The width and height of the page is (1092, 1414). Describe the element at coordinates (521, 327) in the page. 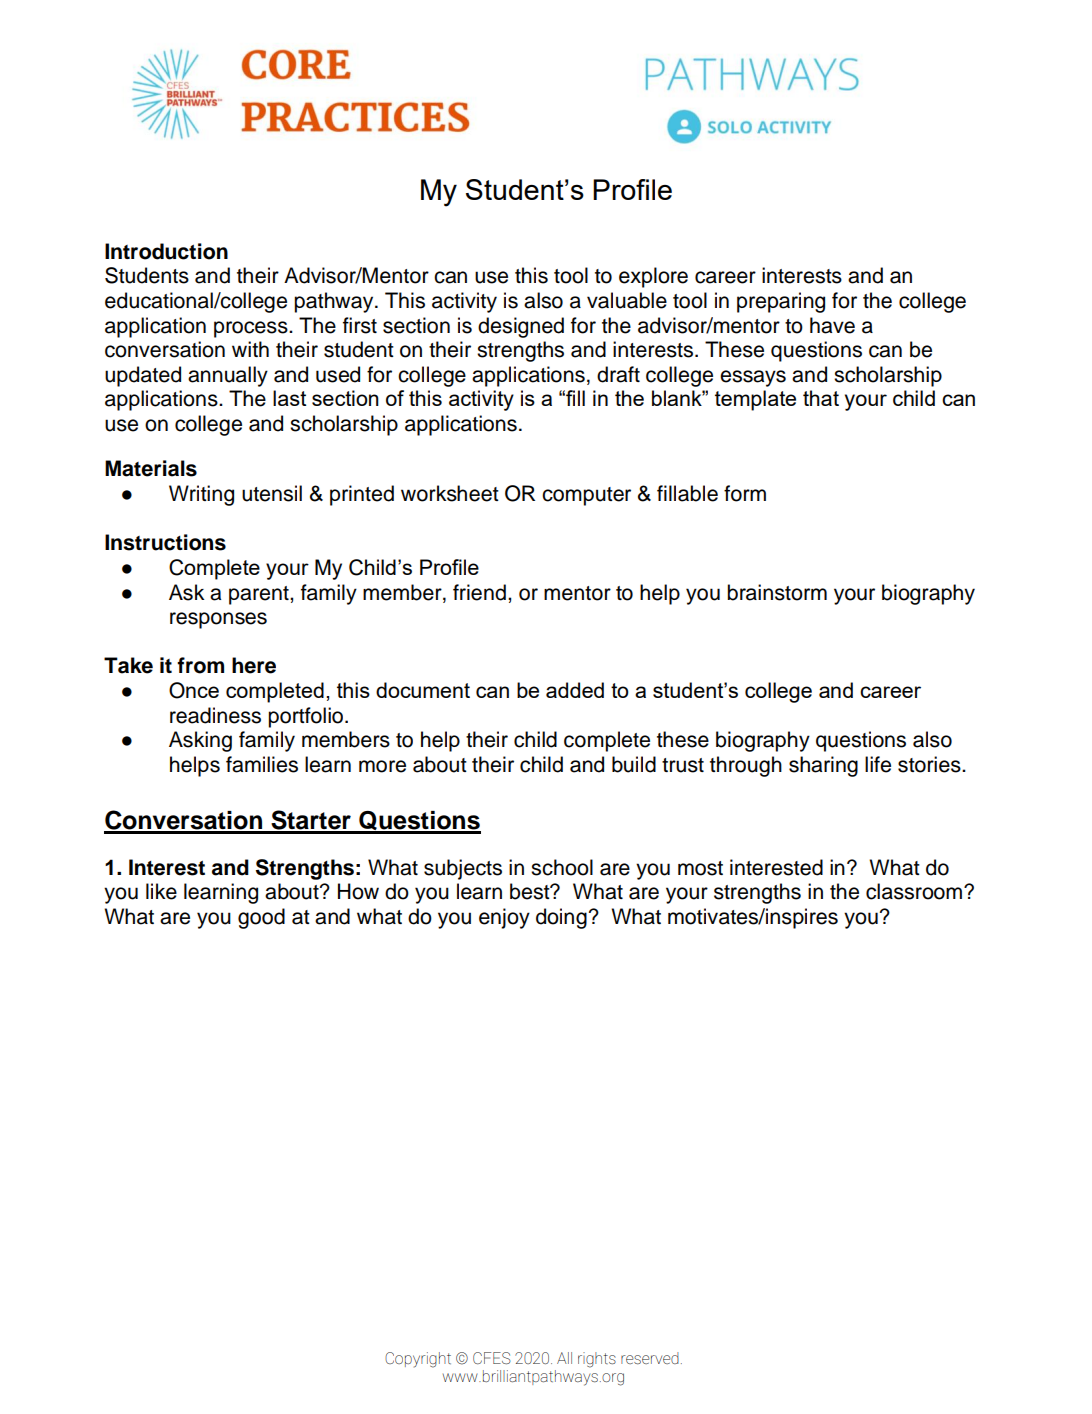

I see `designed` at that location.
